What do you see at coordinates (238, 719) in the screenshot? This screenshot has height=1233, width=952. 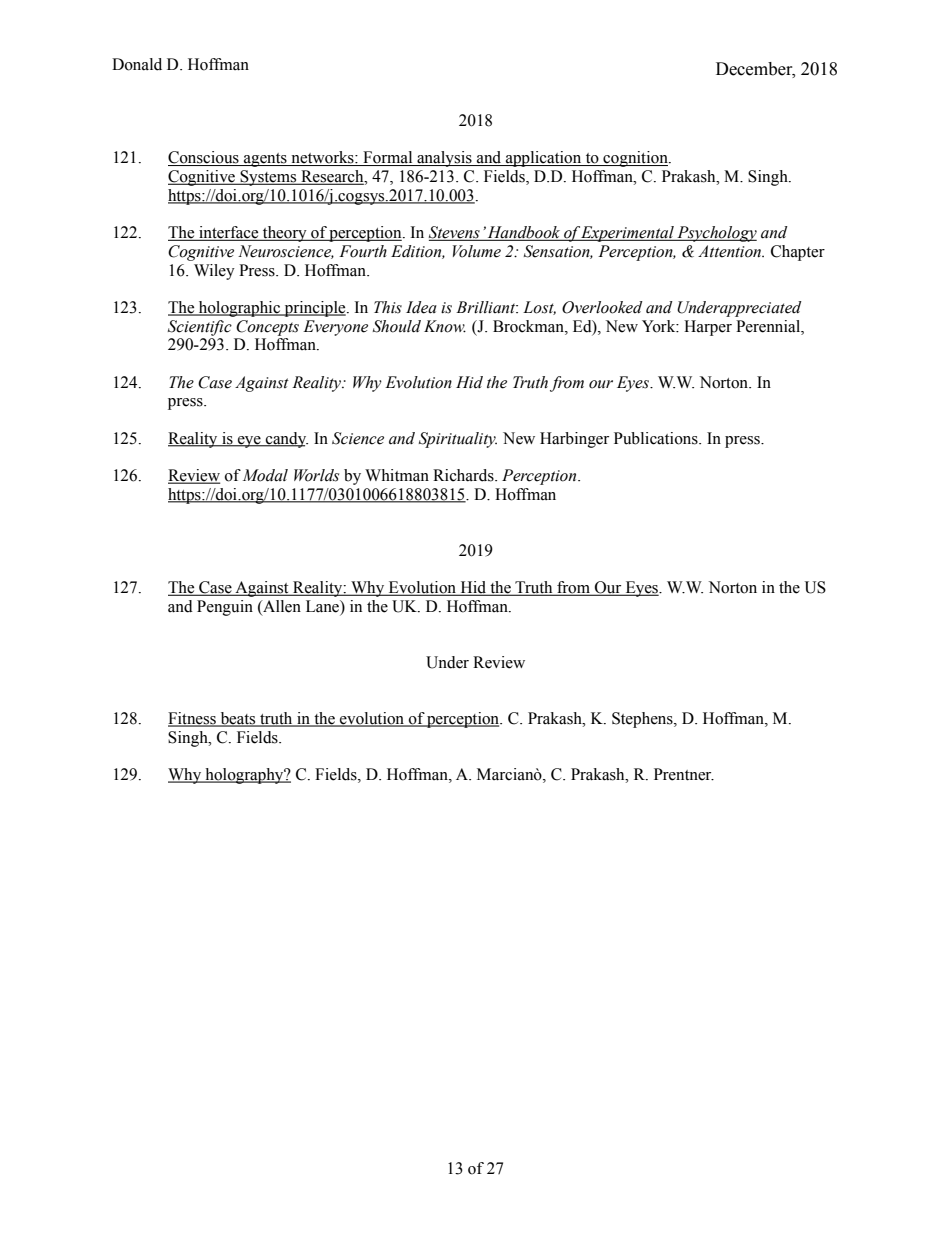 I see `beats` at bounding box center [238, 719].
